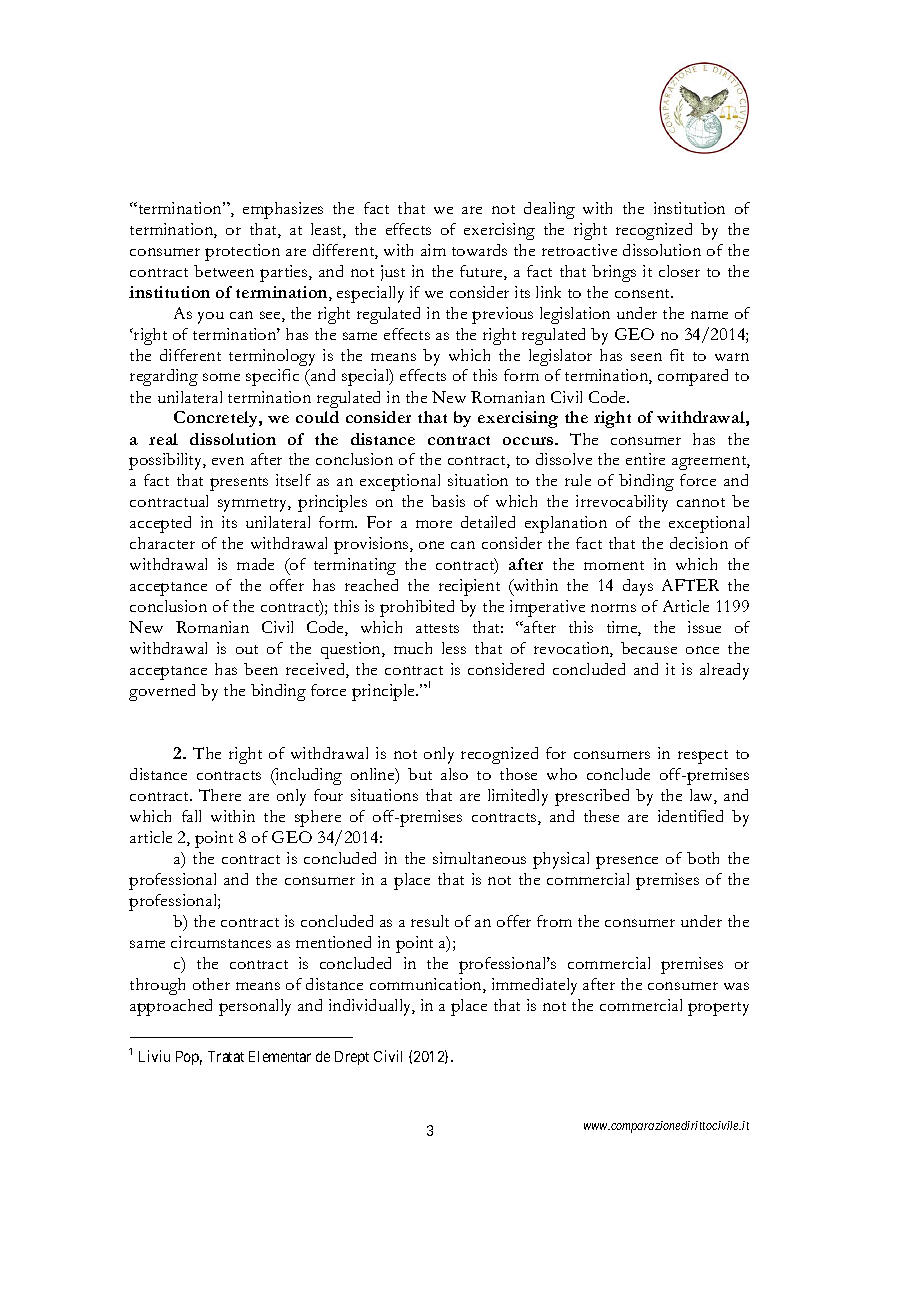 The width and height of the screenshot is (924, 1308). Describe the element at coordinates (228, 461) in the screenshot. I see `even` at that location.
